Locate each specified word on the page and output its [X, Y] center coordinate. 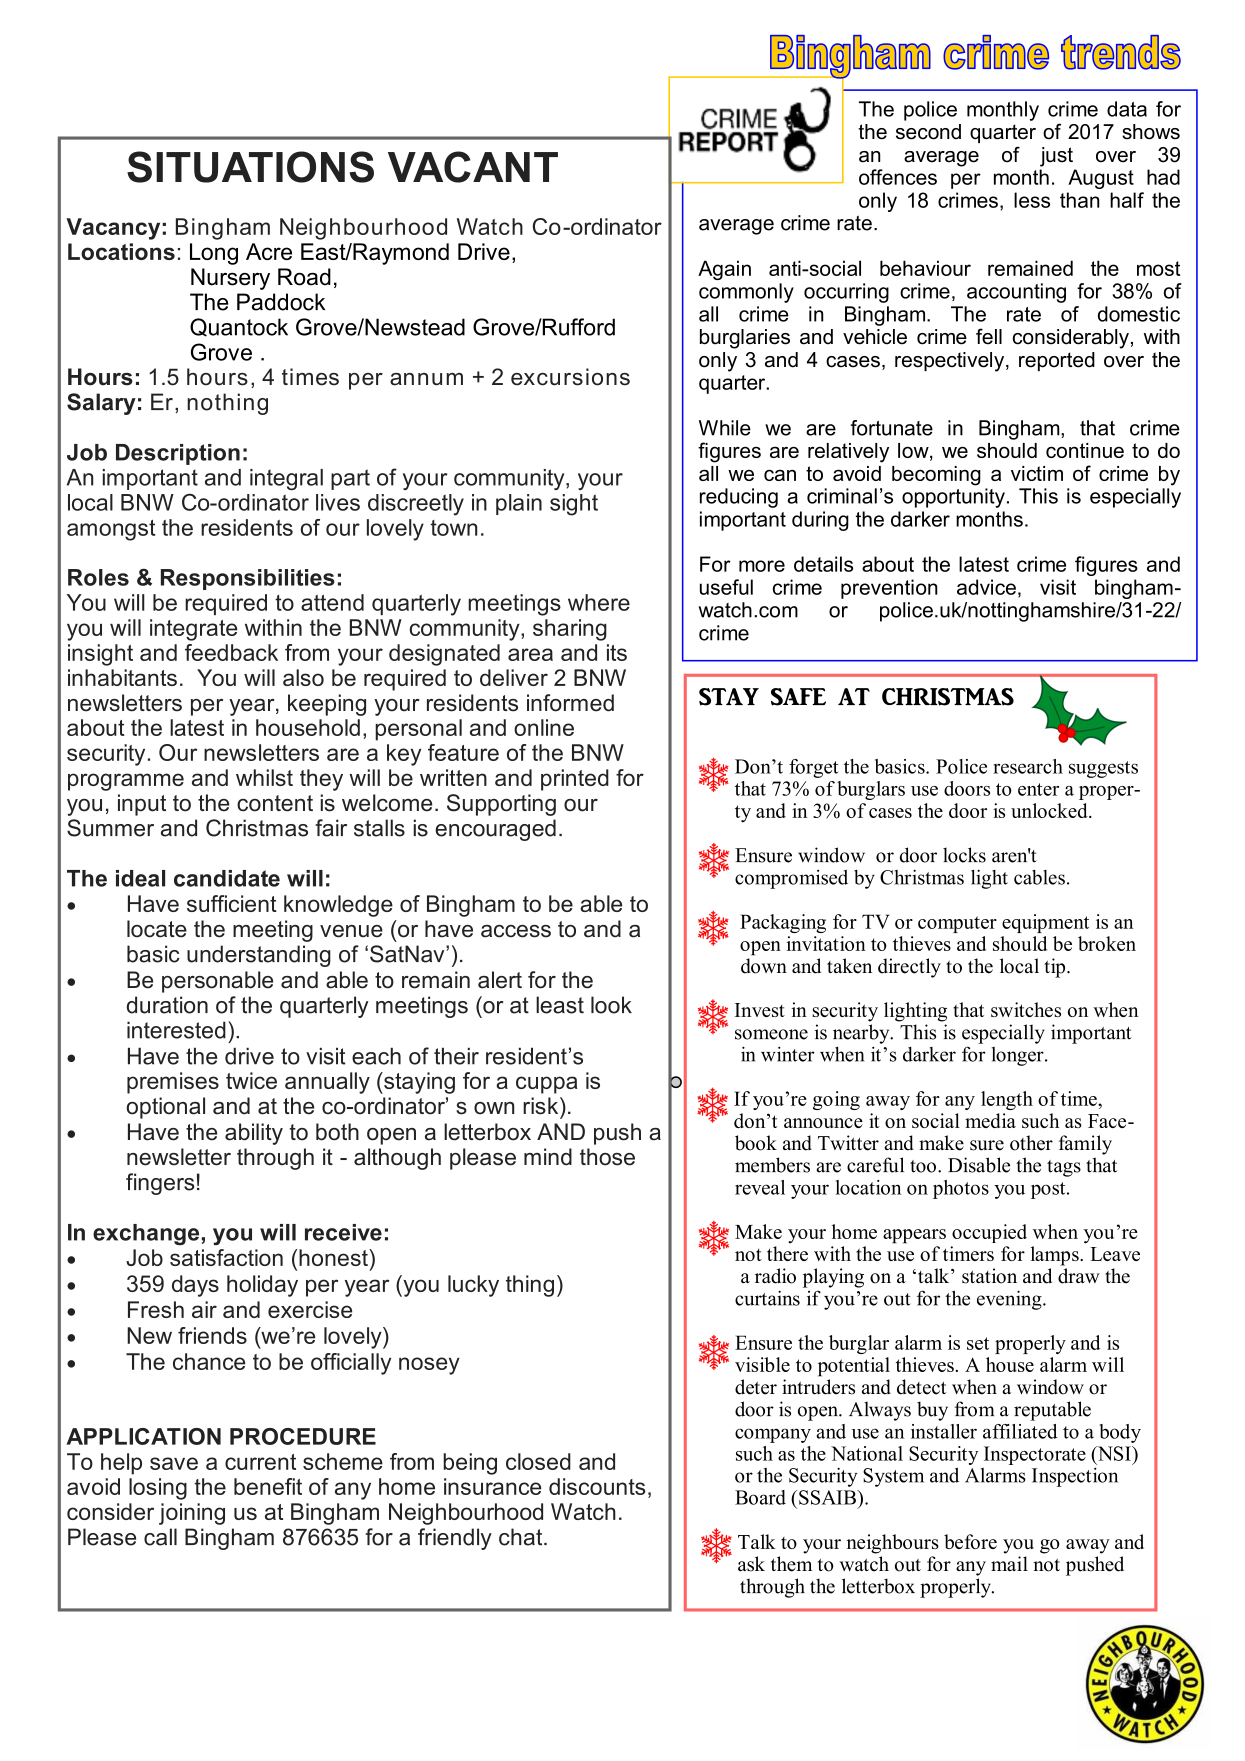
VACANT [473, 167]
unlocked [1050, 810]
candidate [227, 878]
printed [575, 780]
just [1056, 157]
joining [192, 1514]
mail [1009, 1563]
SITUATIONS [250, 167]
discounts [597, 1486]
